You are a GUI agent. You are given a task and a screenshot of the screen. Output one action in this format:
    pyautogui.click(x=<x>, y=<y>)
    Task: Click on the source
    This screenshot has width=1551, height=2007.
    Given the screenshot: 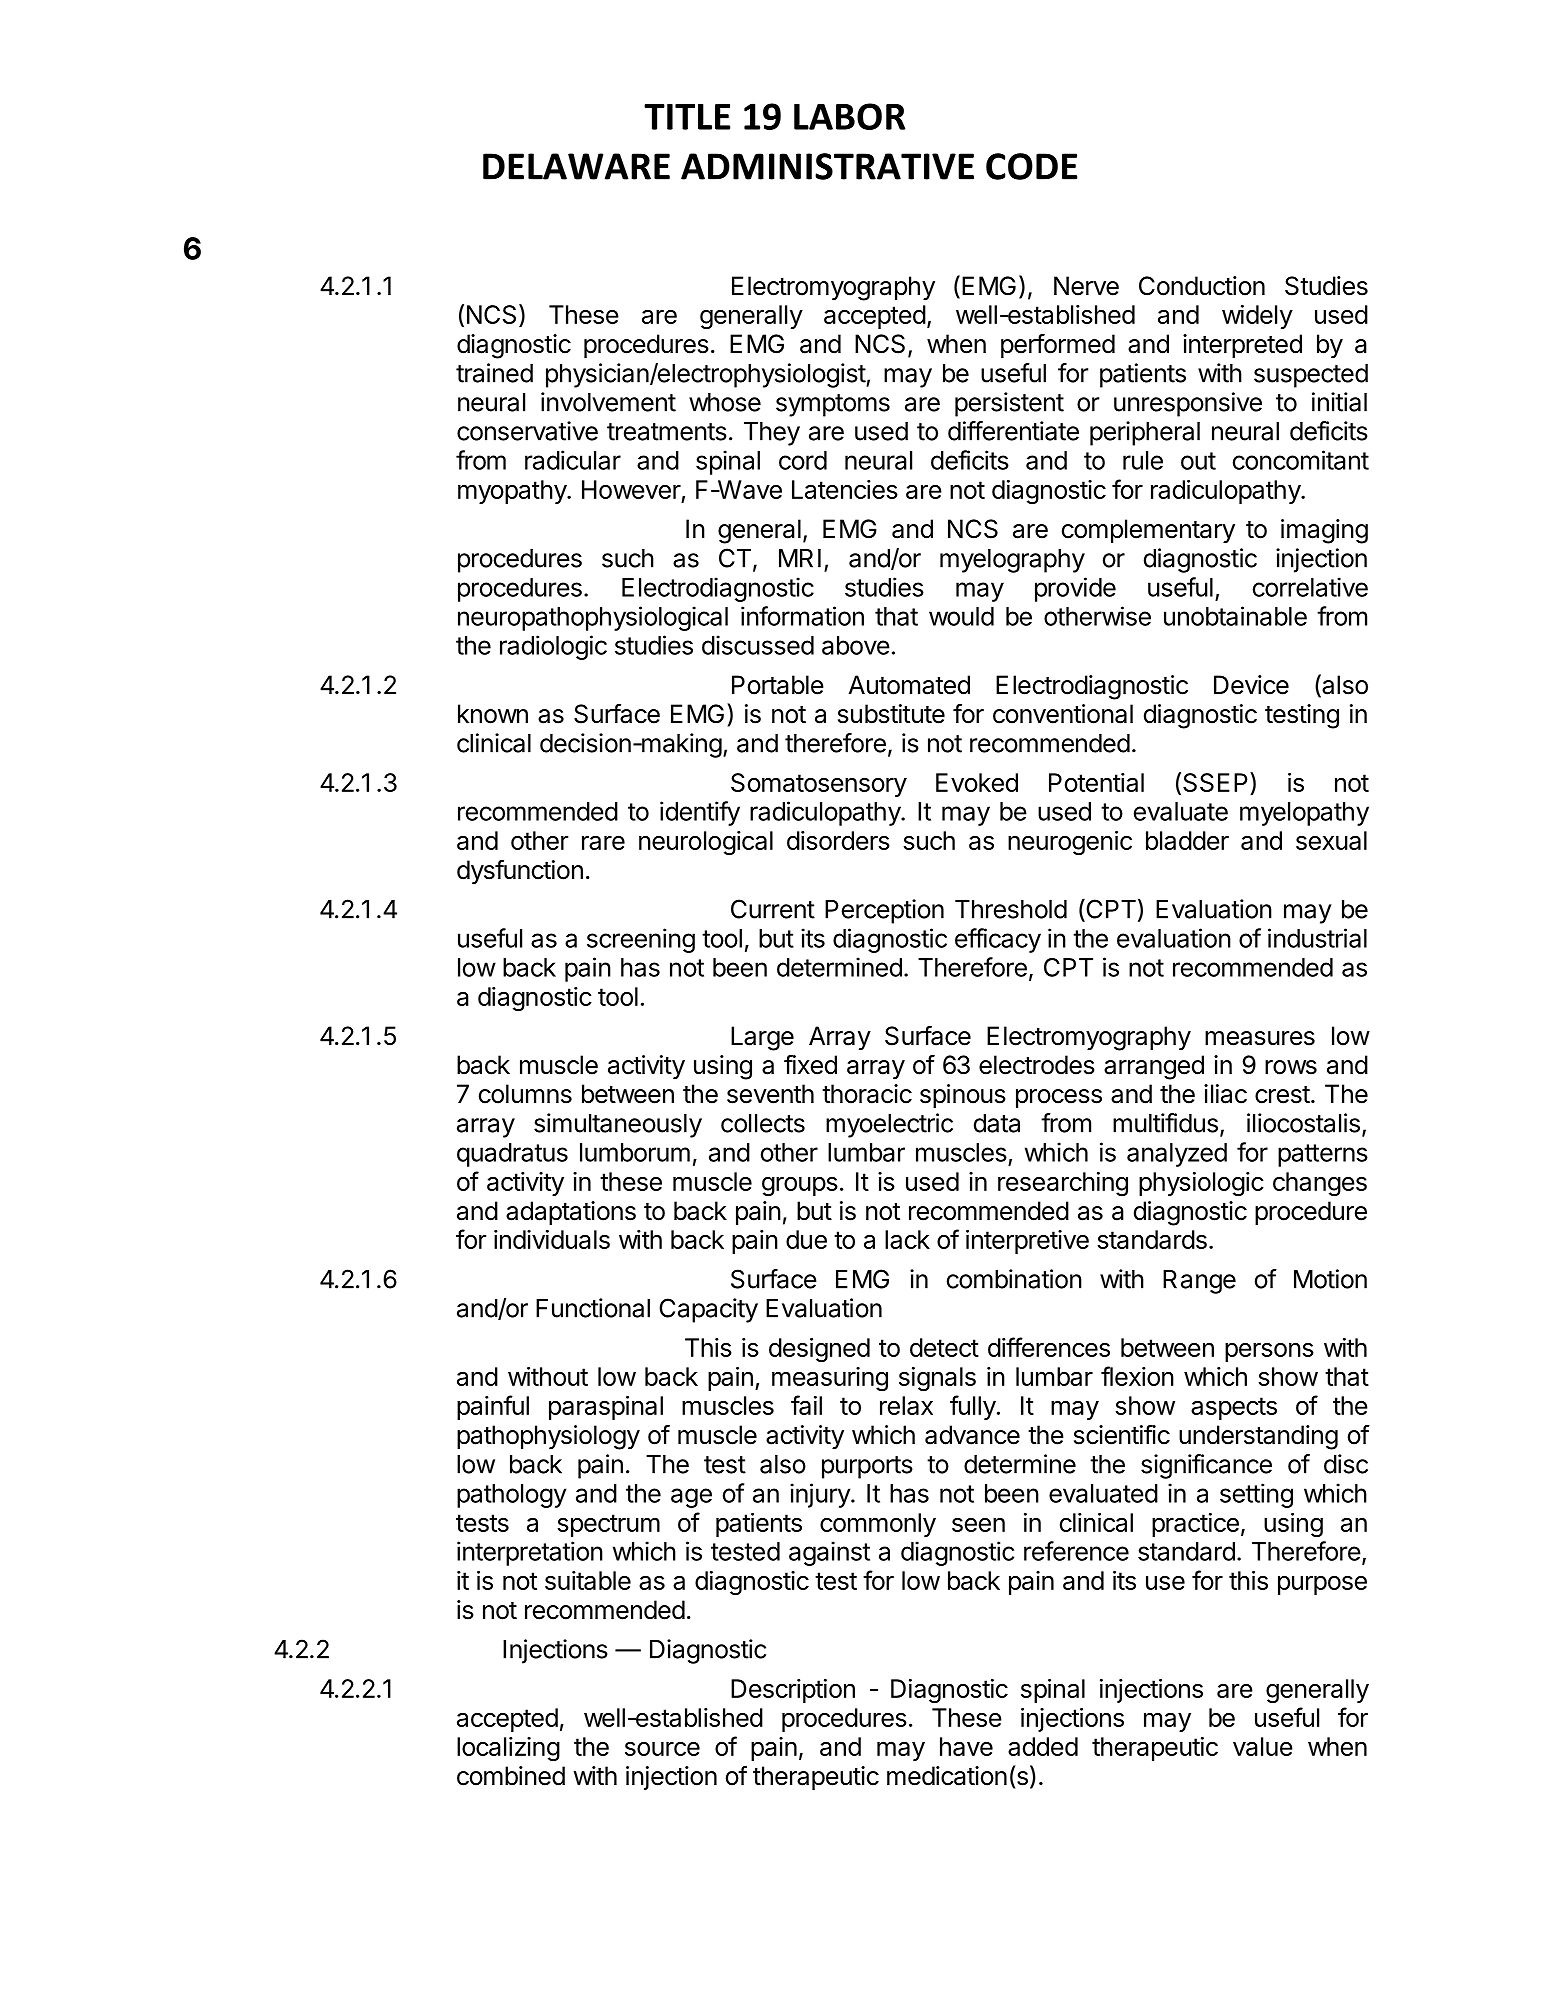 What is the action you would take?
    pyautogui.click(x=662, y=1748)
